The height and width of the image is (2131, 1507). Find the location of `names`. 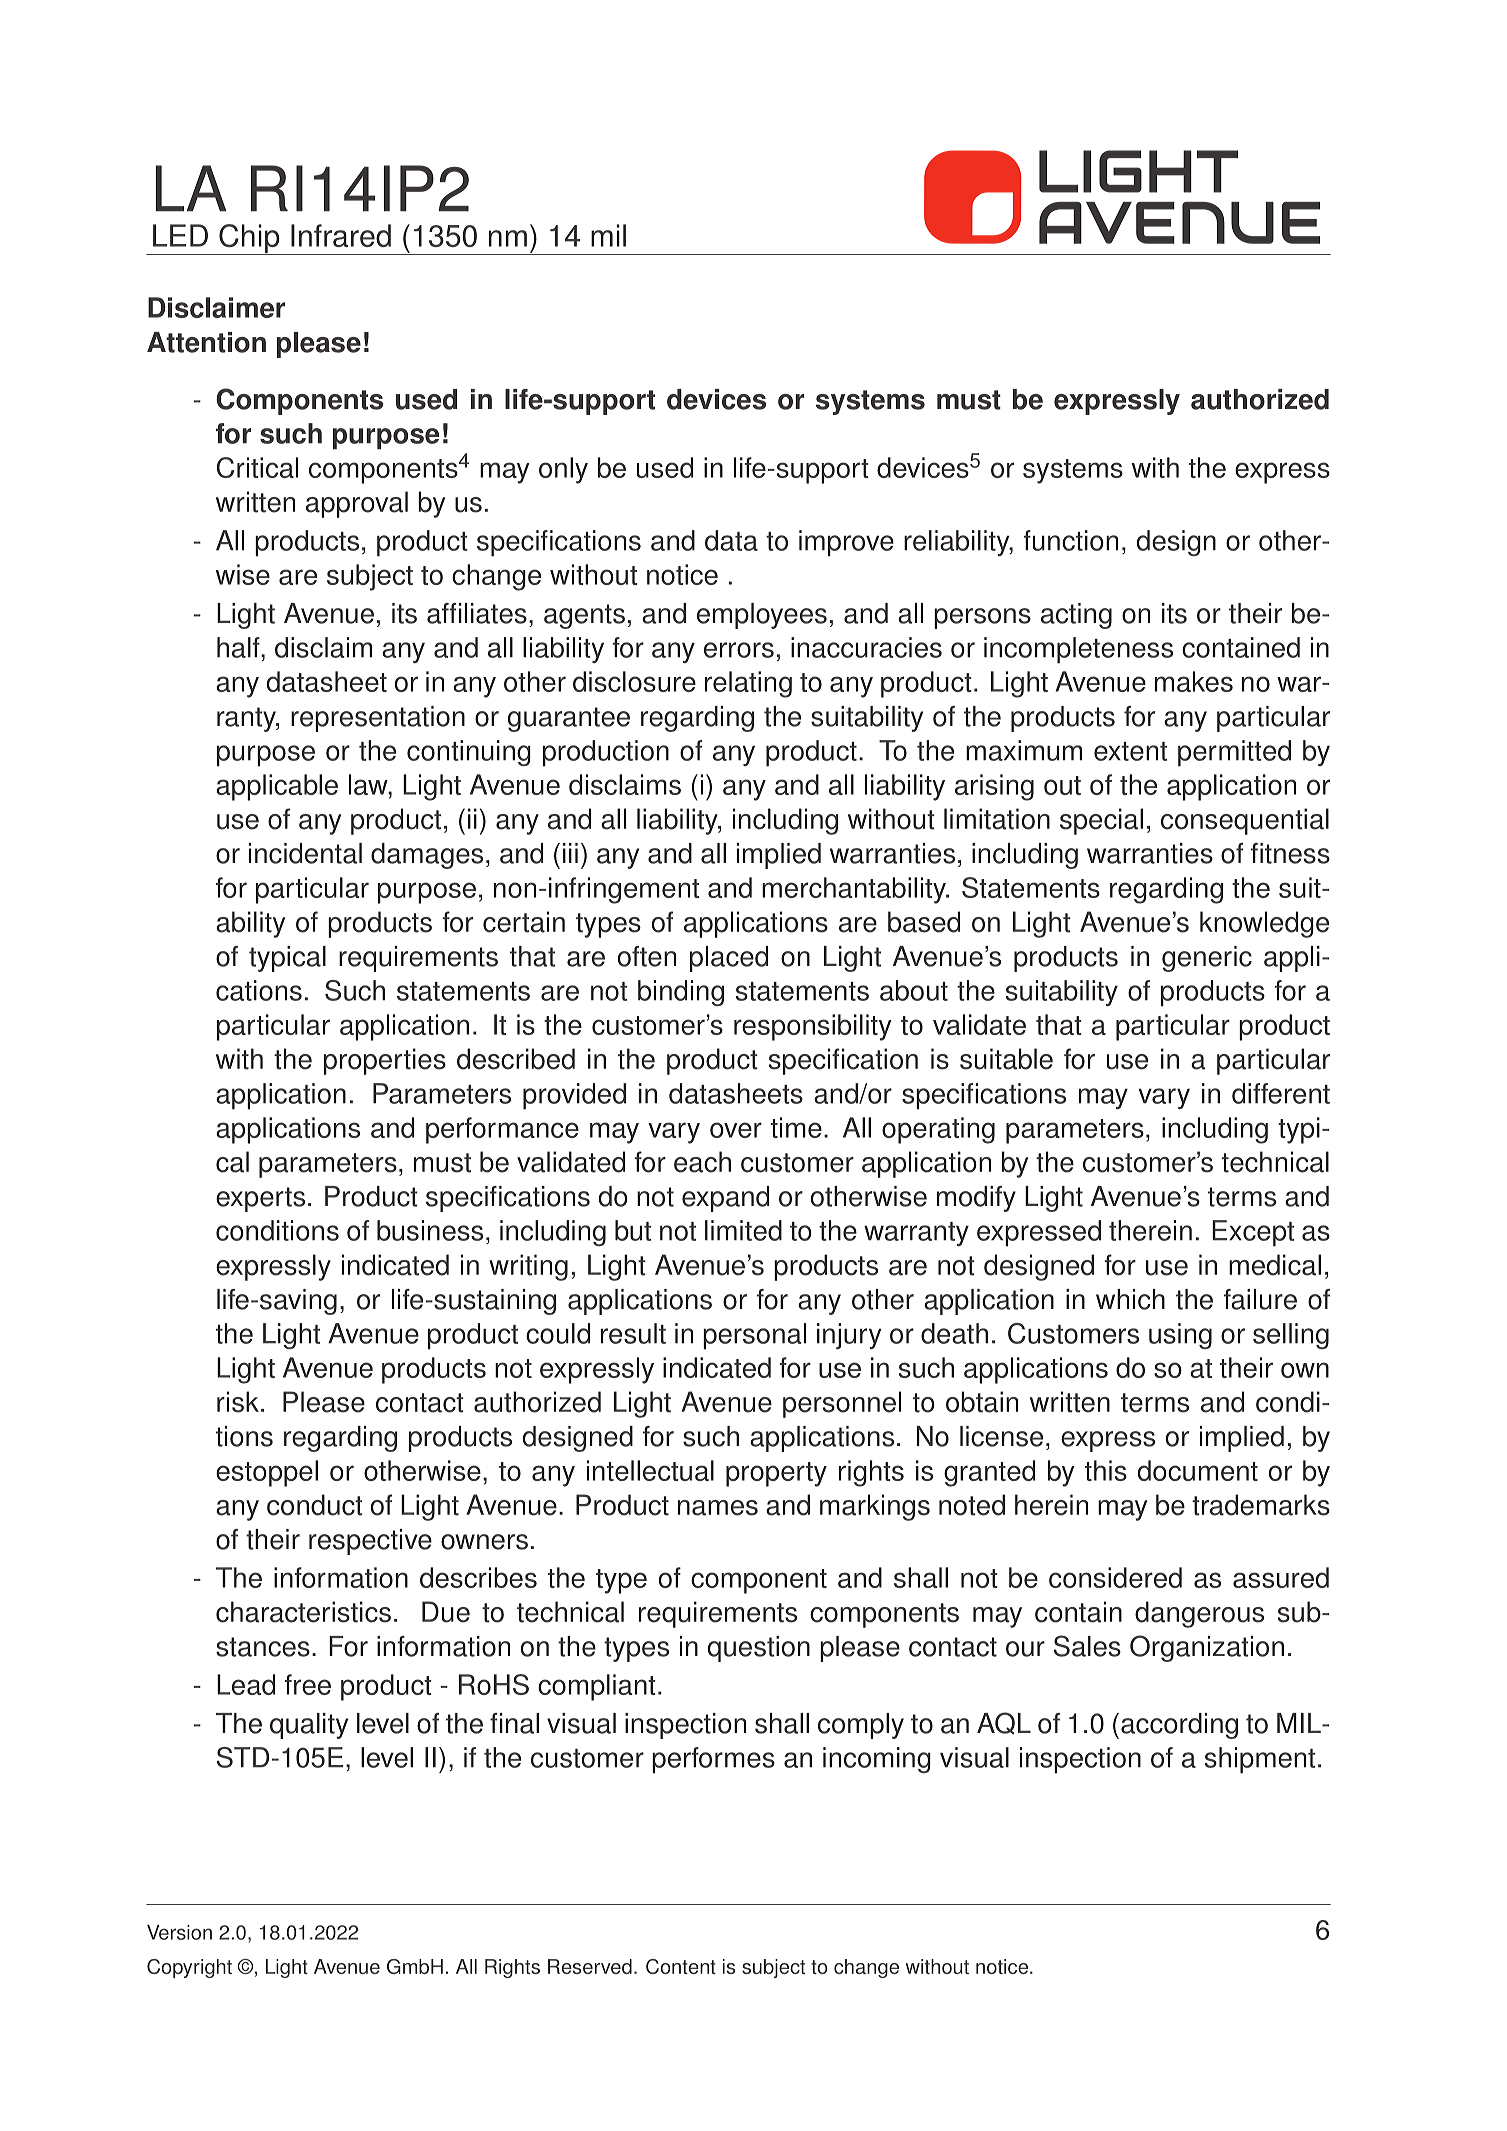

names is located at coordinates (718, 1508).
